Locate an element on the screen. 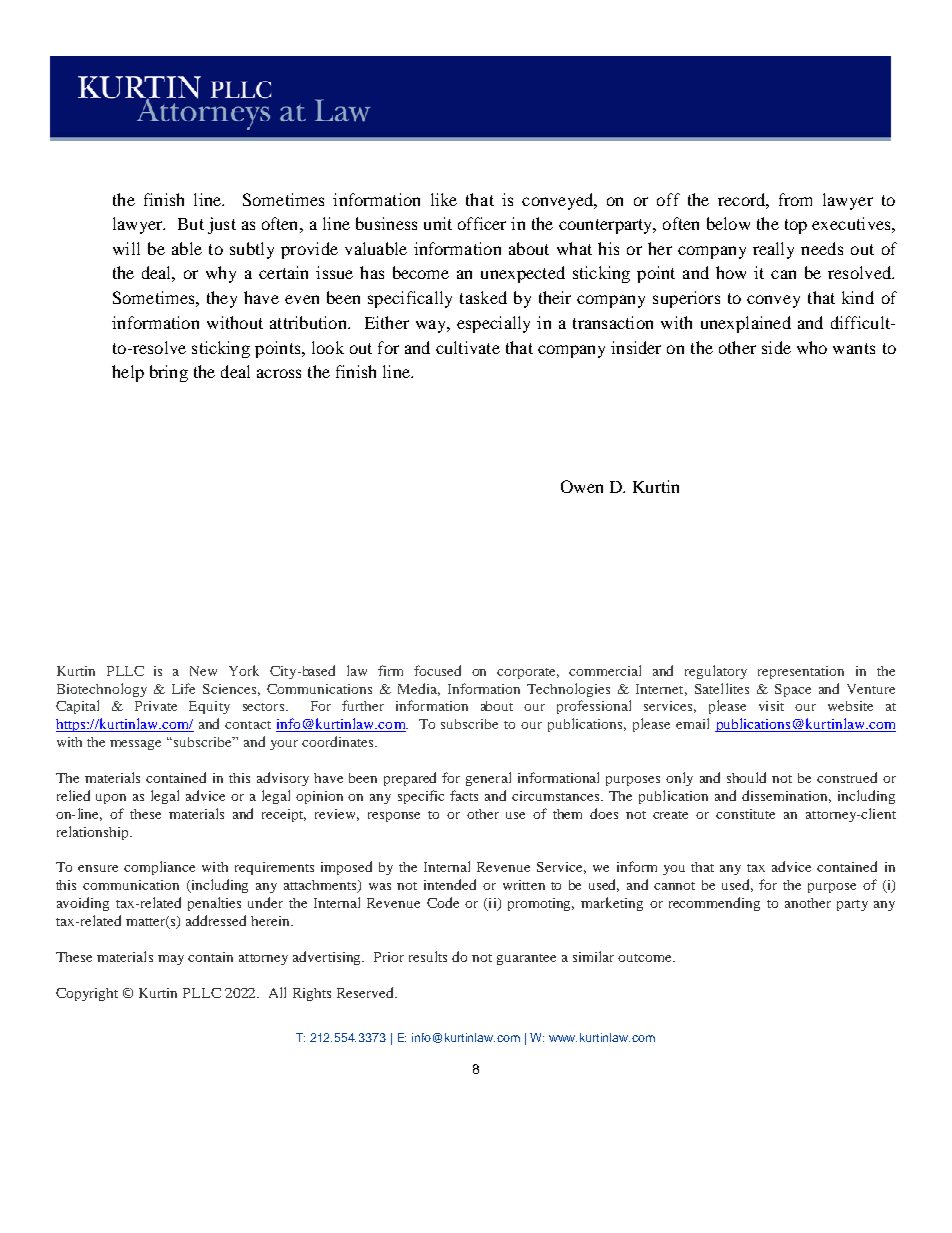 Image resolution: width=952 pixels, height=1233 pixels. results is located at coordinates (428, 956).
